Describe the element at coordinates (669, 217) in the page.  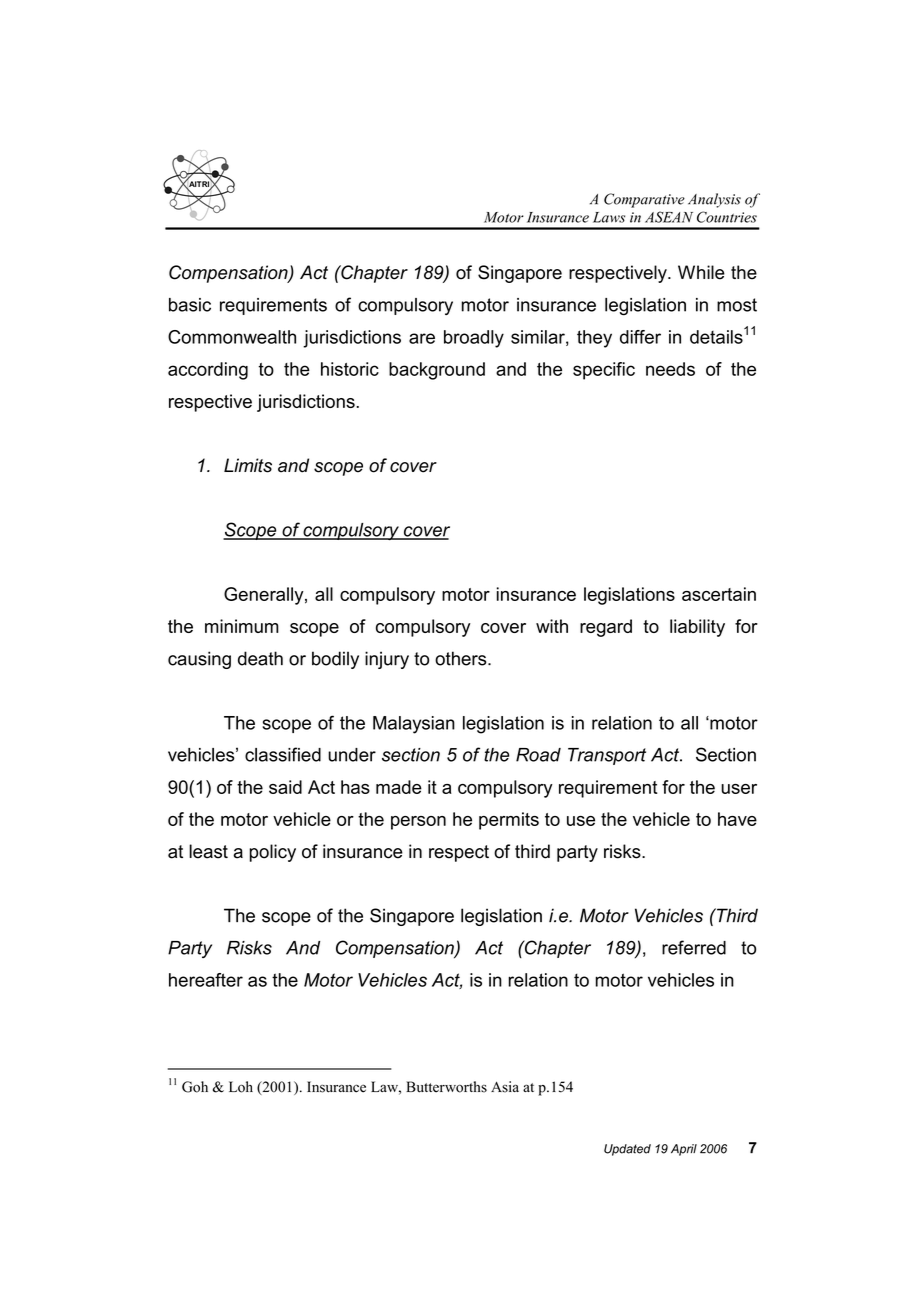
I see `ASEAN` at that location.
